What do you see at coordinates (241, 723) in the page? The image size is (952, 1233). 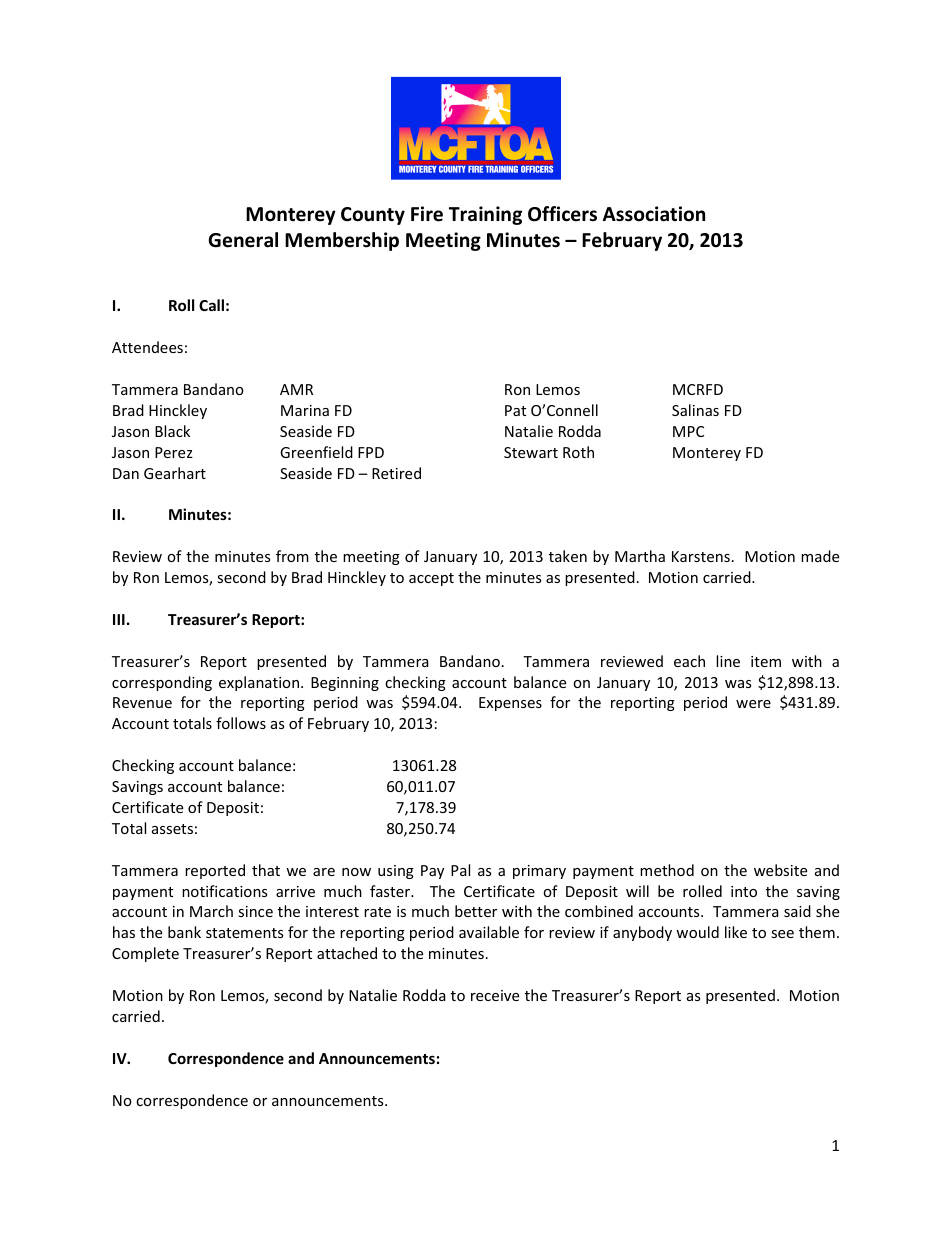 I see `follows` at bounding box center [241, 723].
